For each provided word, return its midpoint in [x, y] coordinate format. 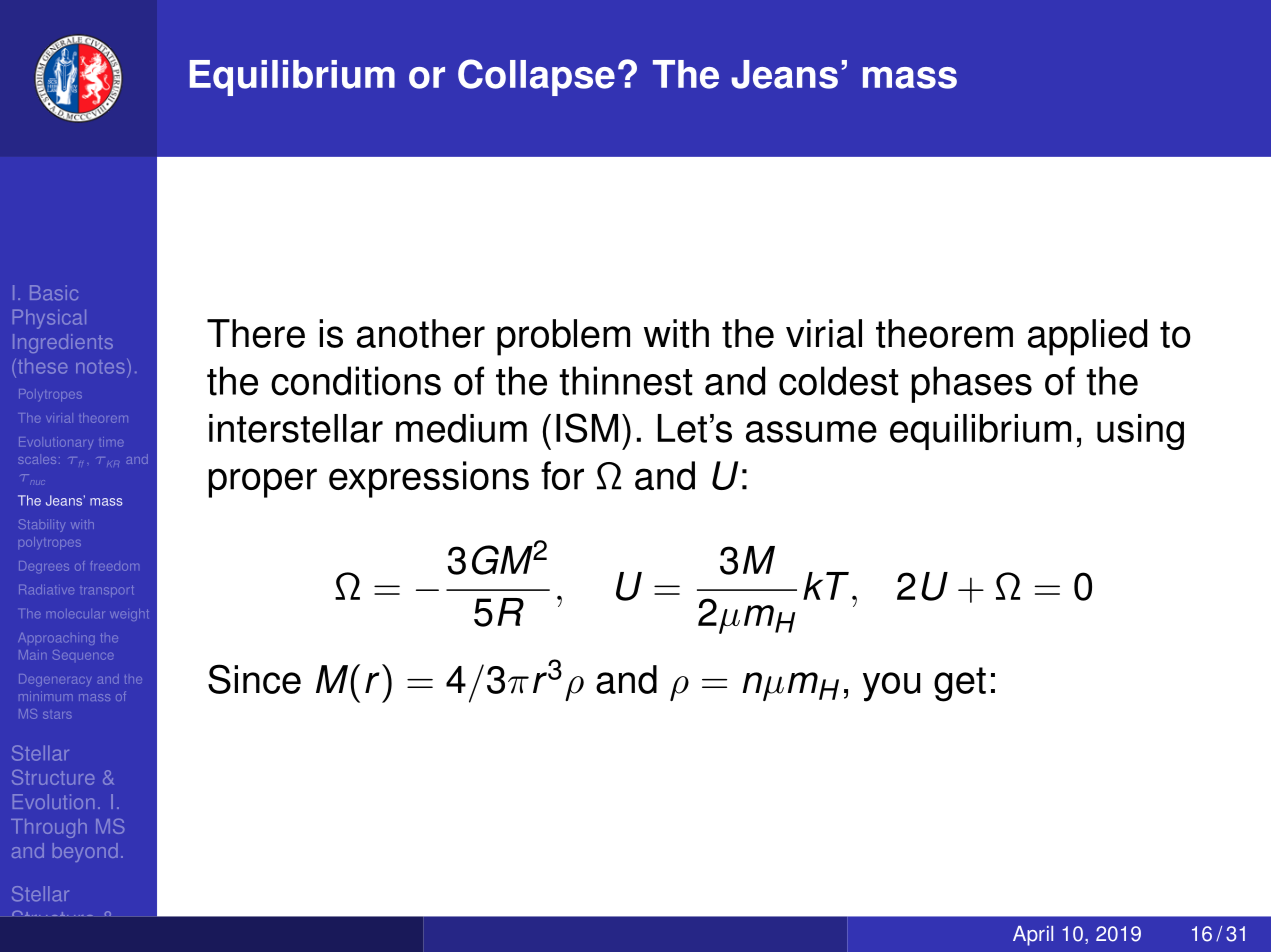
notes [100, 367]
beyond [85, 852]
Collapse [536, 77]
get [960, 684]
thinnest [626, 381]
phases [972, 384]
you [891, 687]
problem [563, 337]
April [1033, 936]
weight [129, 615]
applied [1087, 337]
